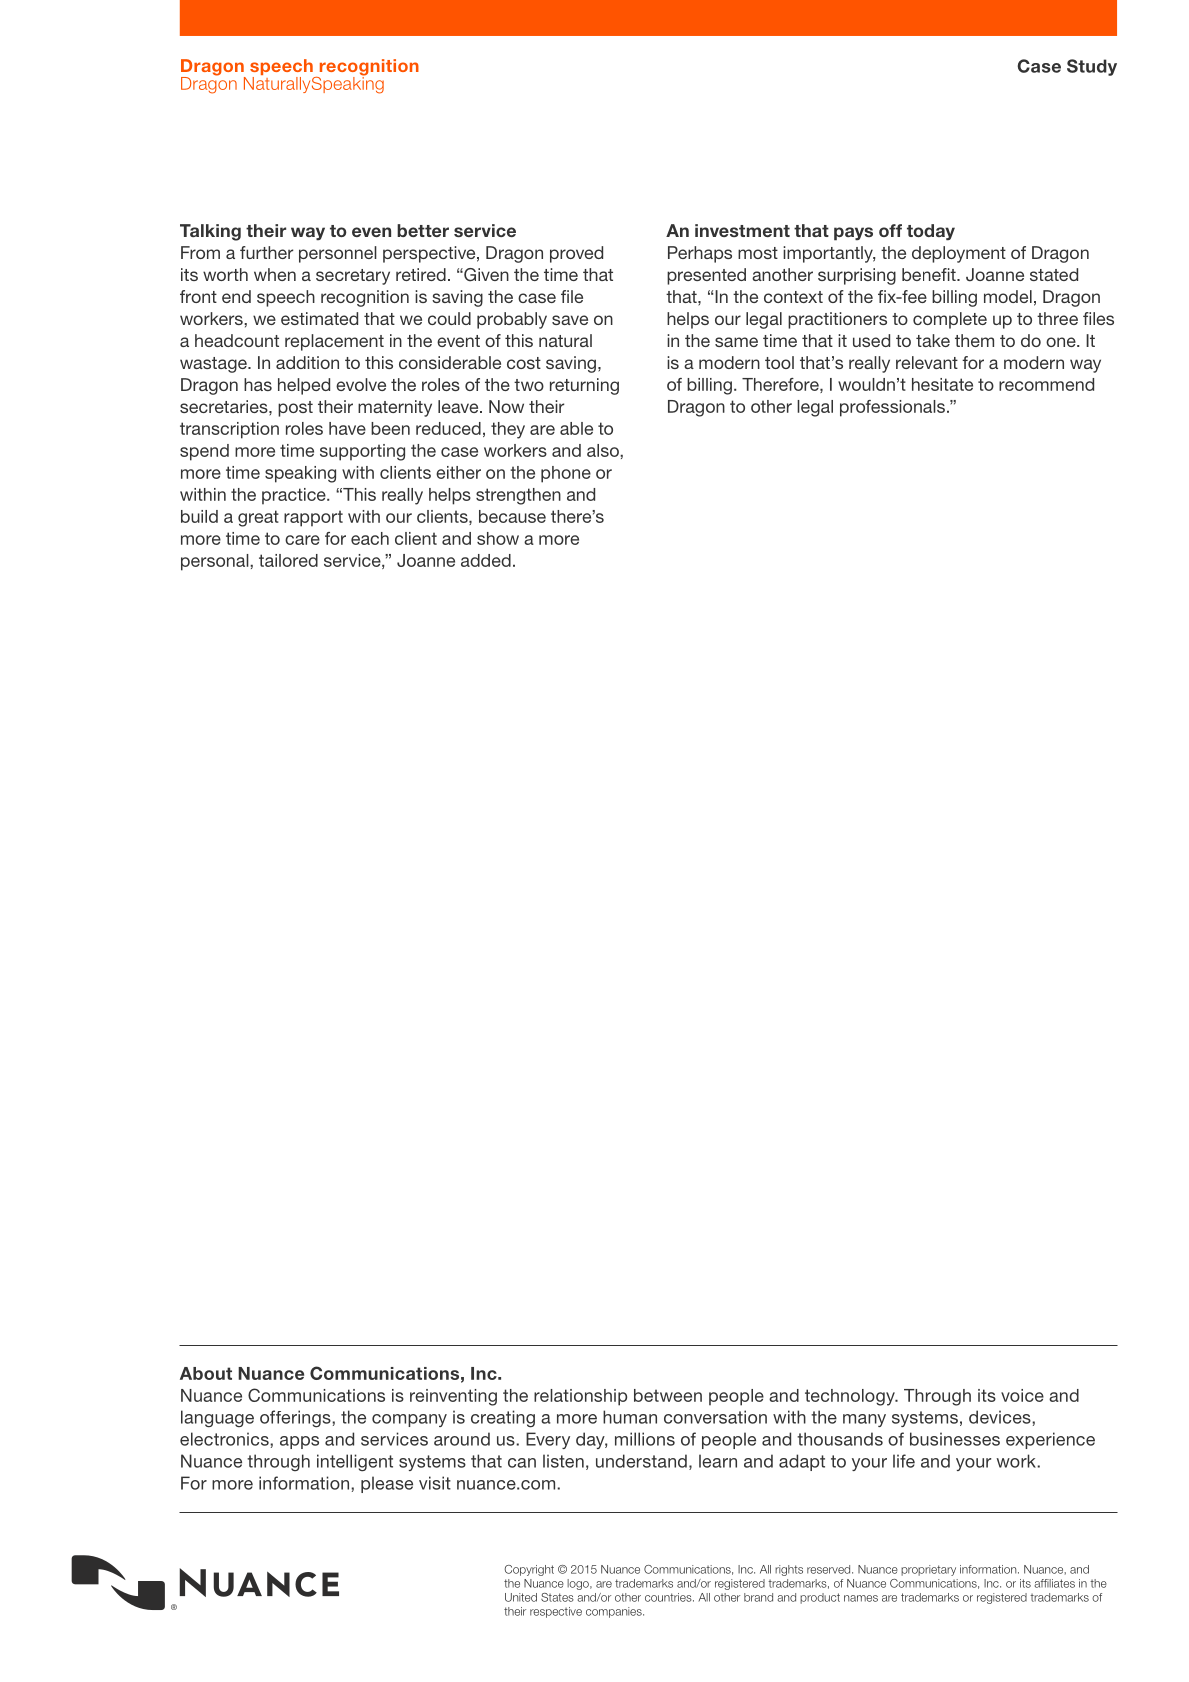 The image size is (1189, 1682). I want to click on professionals, so click(892, 408).
